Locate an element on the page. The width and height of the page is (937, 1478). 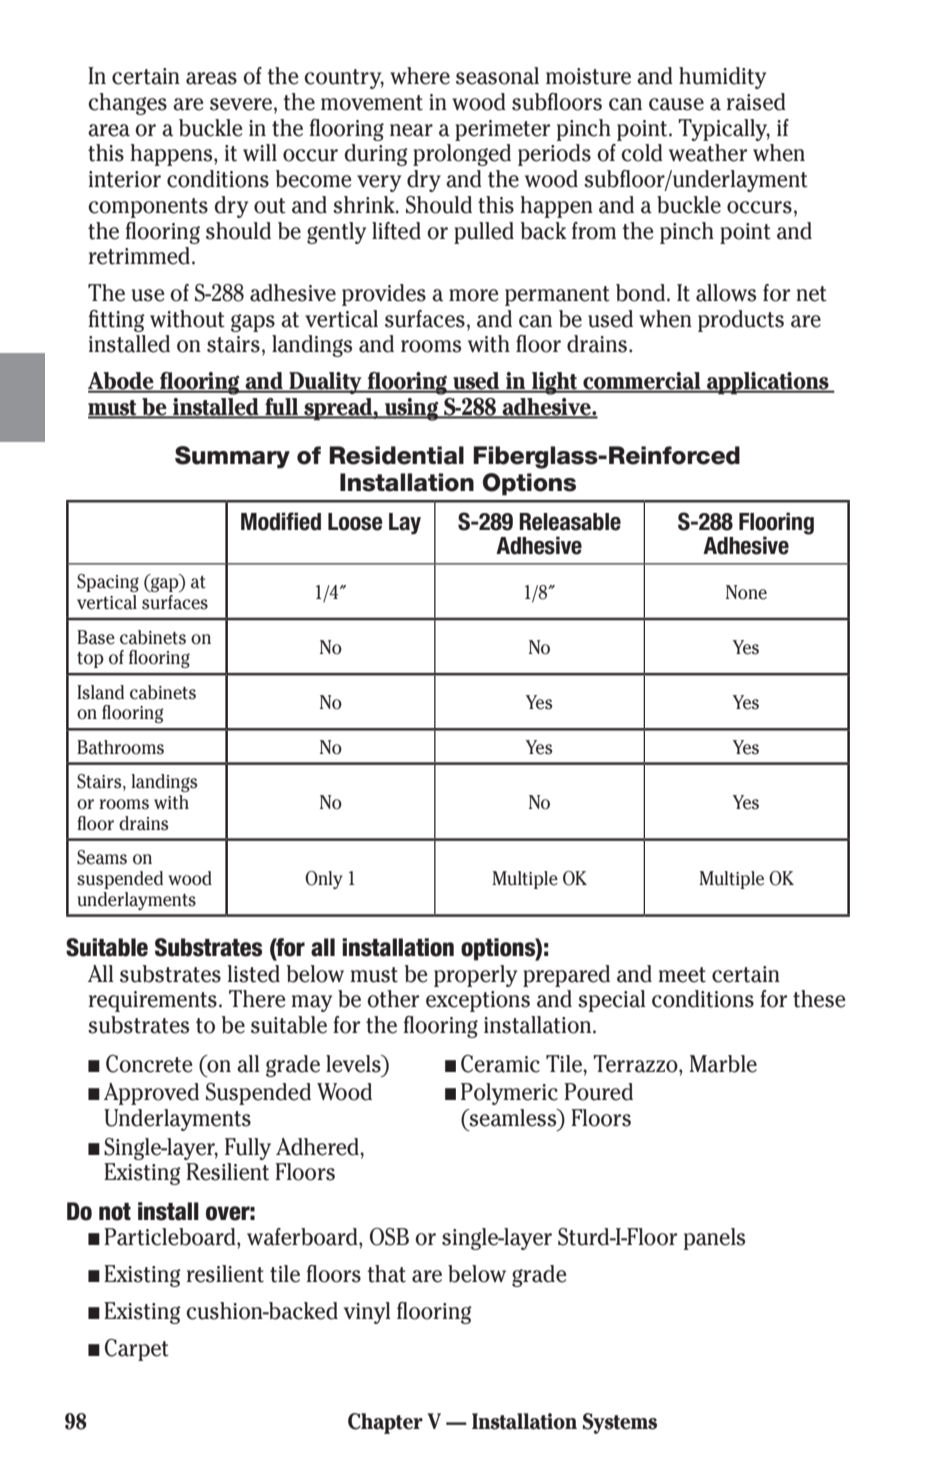
changes is located at coordinates (127, 104).
